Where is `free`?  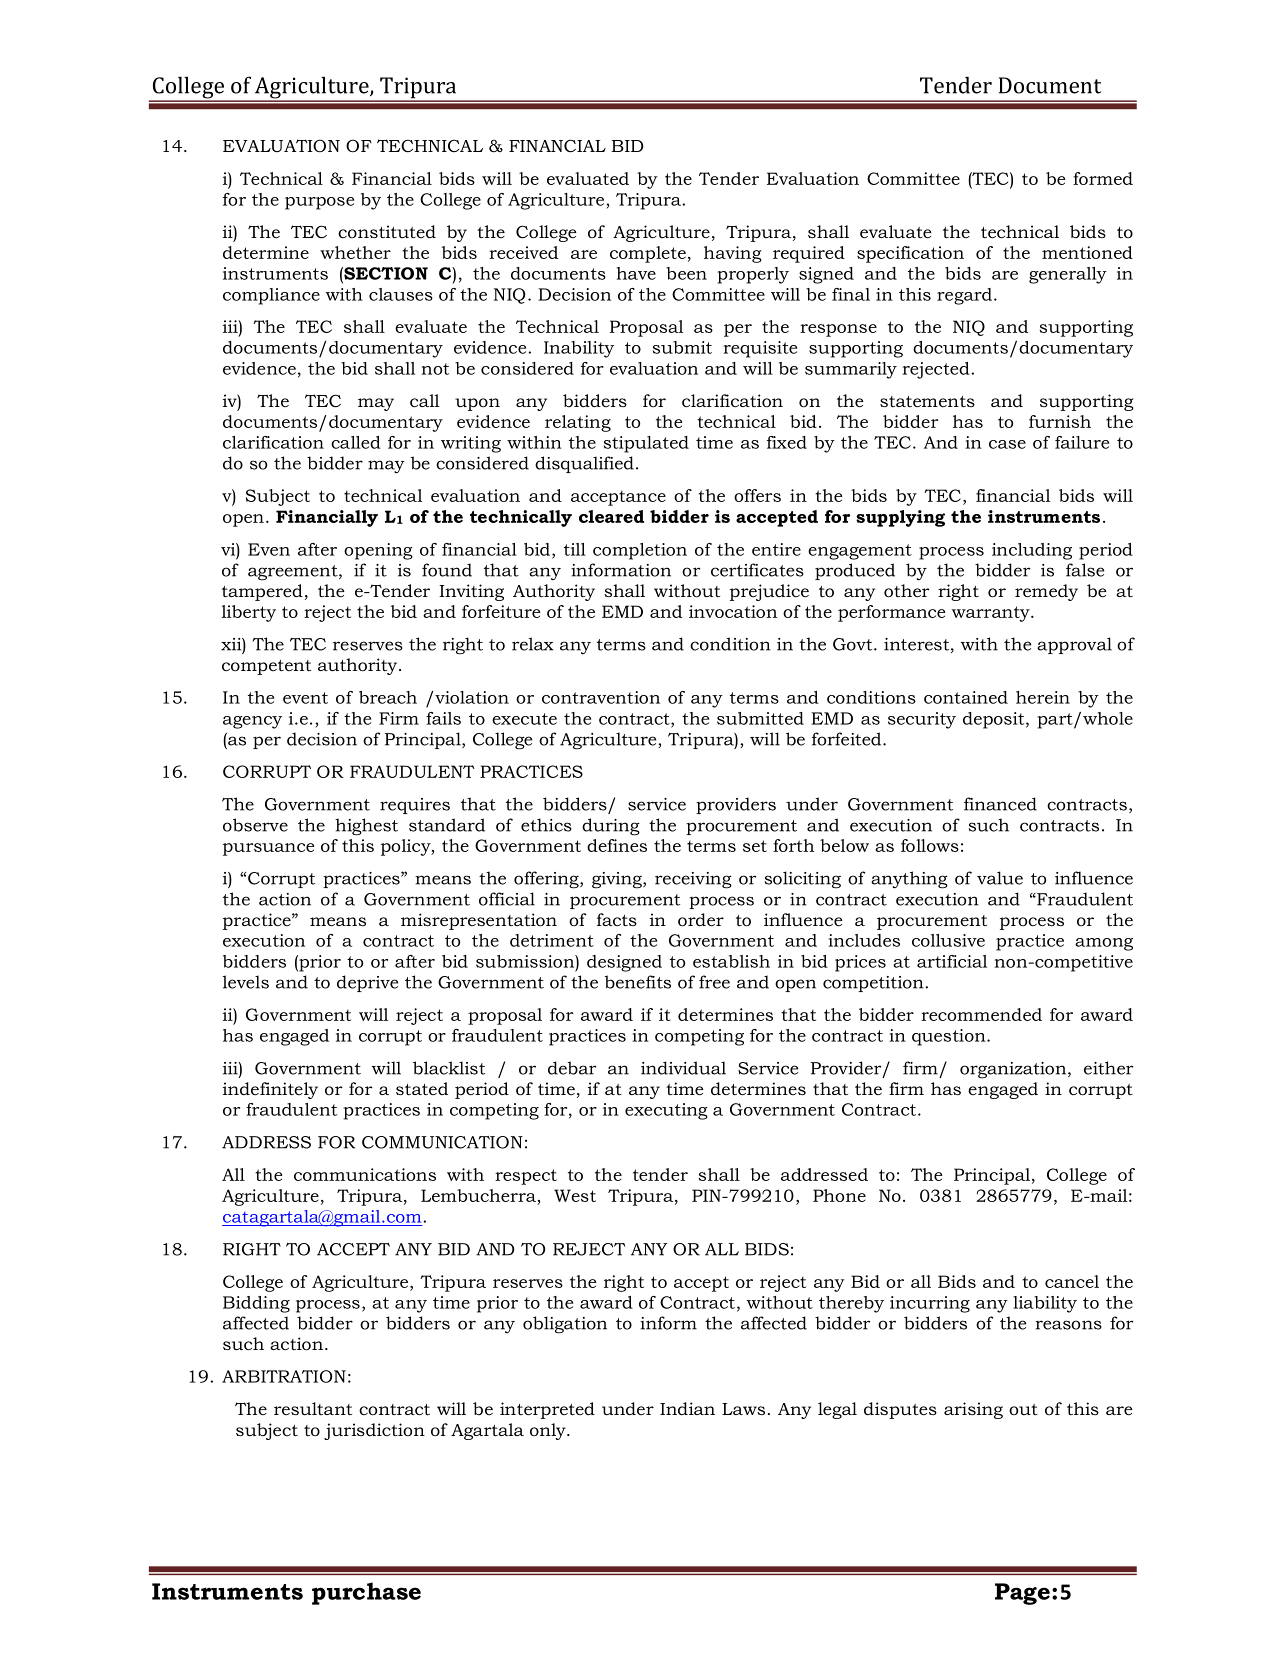 free is located at coordinates (714, 982).
